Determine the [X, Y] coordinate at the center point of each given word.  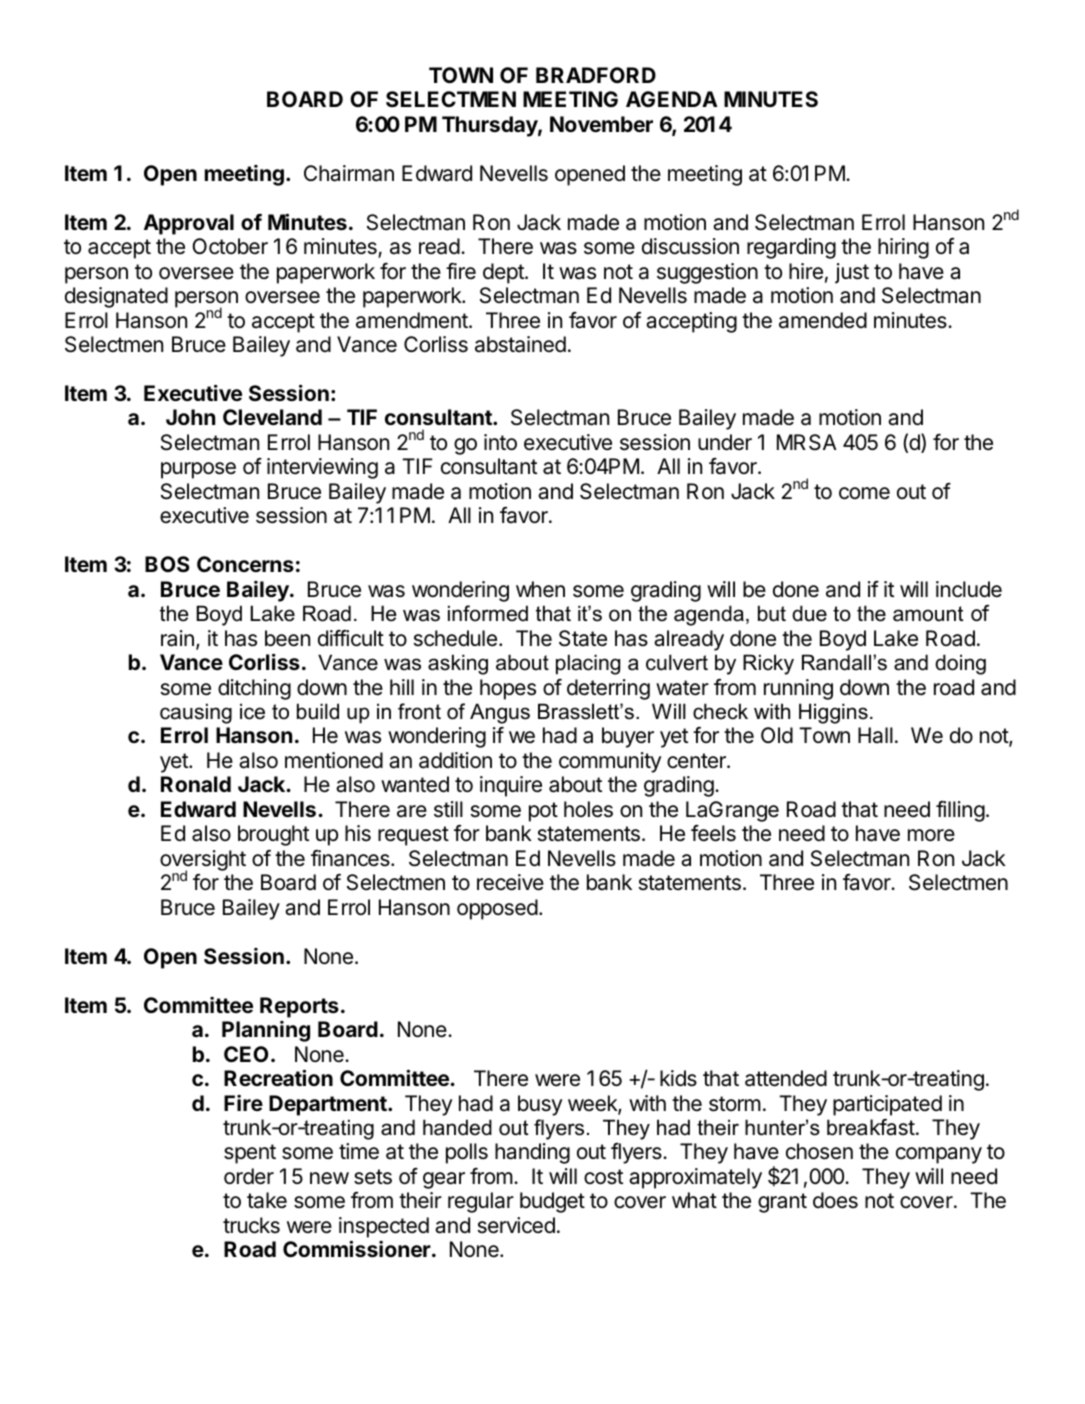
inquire [511, 786]
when [540, 589]
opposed [497, 909]
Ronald [196, 784]
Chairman [349, 173]
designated [116, 297]
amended [823, 320]
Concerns [245, 564]
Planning [266, 1031]
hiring [903, 248]
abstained [520, 344]
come [864, 493]
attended [786, 1078]
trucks [251, 1225]
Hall [875, 735]
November [601, 124]
